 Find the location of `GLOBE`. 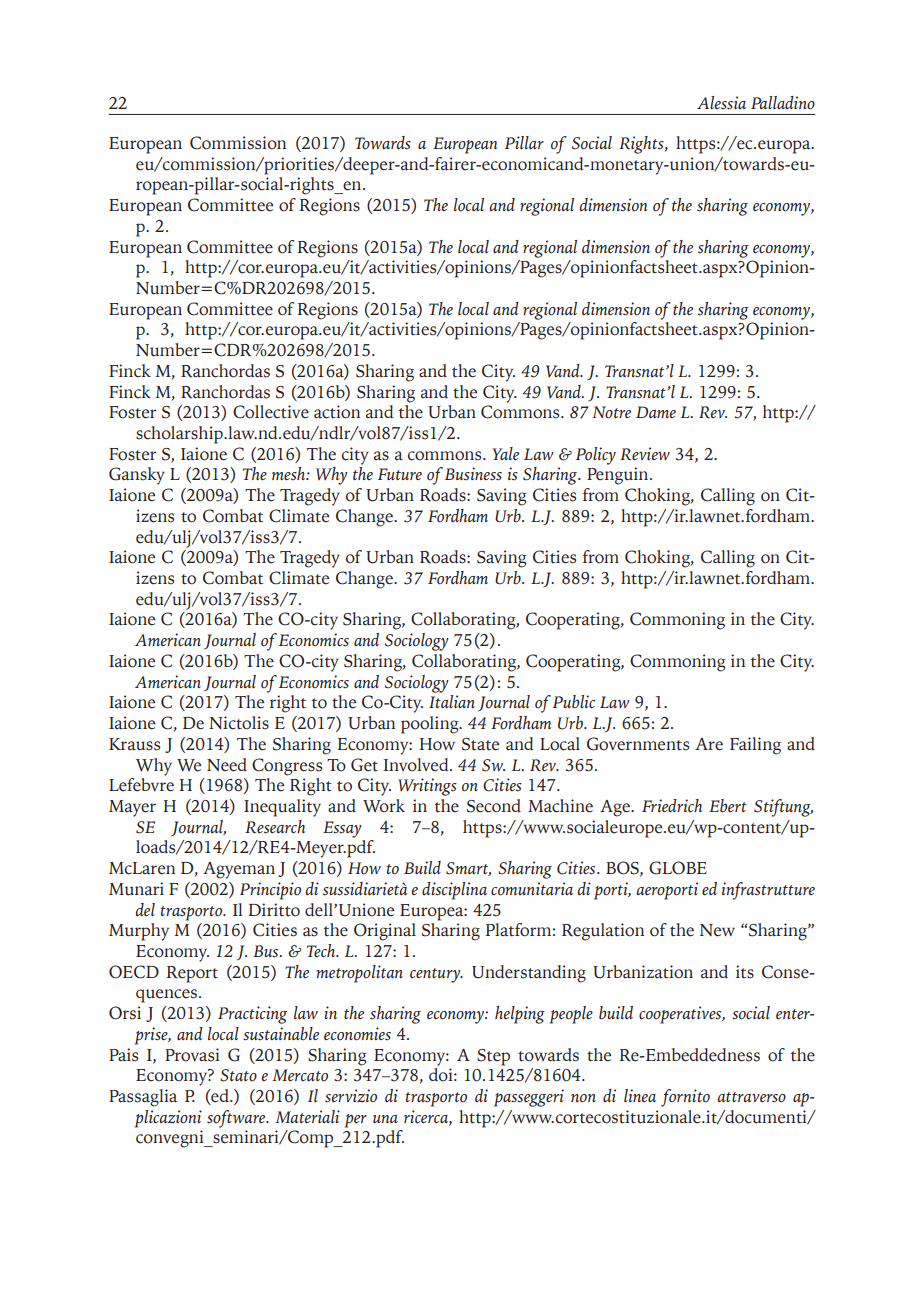

GLOBE is located at coordinates (678, 868).
